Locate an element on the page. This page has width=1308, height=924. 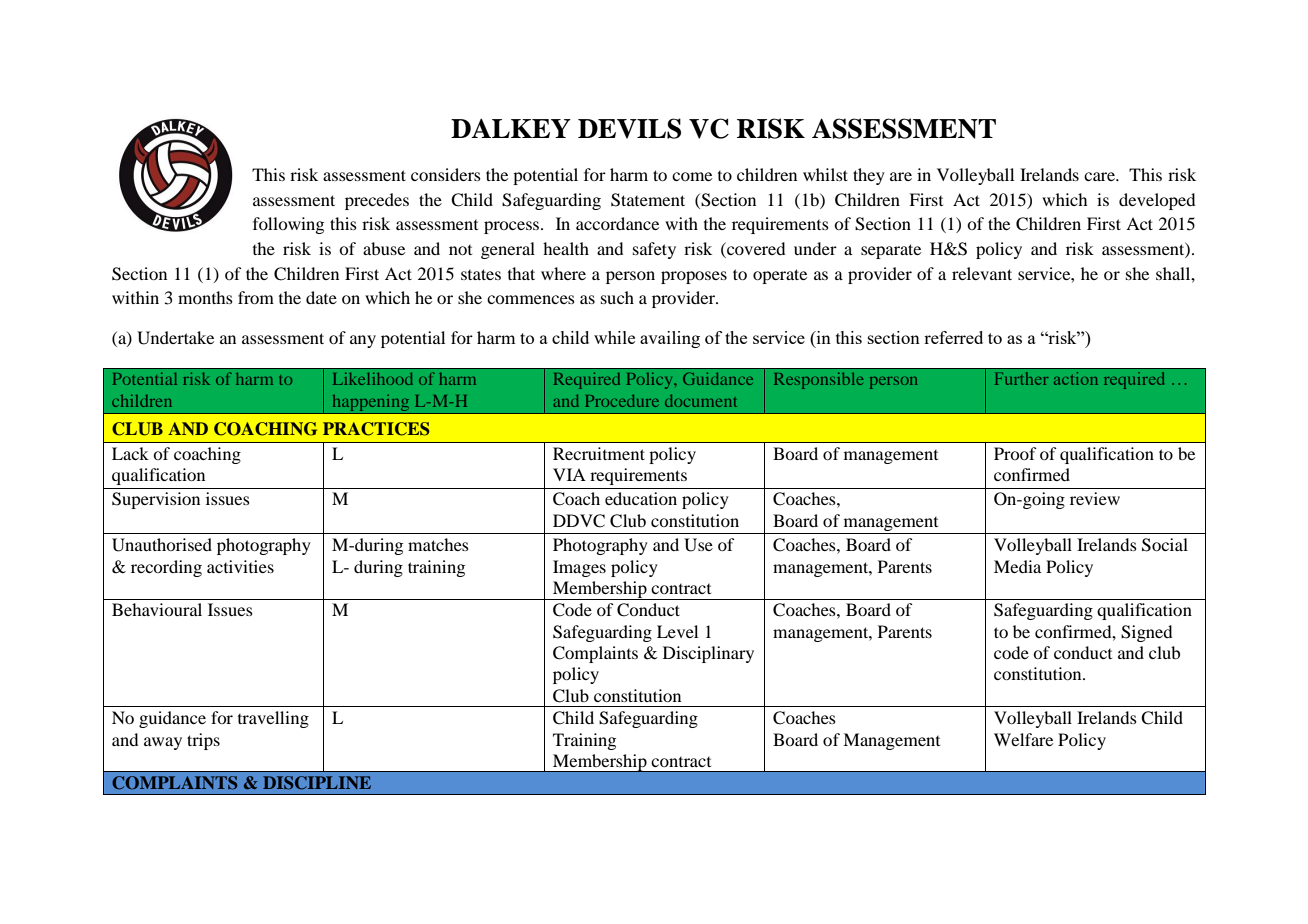
DEVILS is located at coordinates (629, 128).
